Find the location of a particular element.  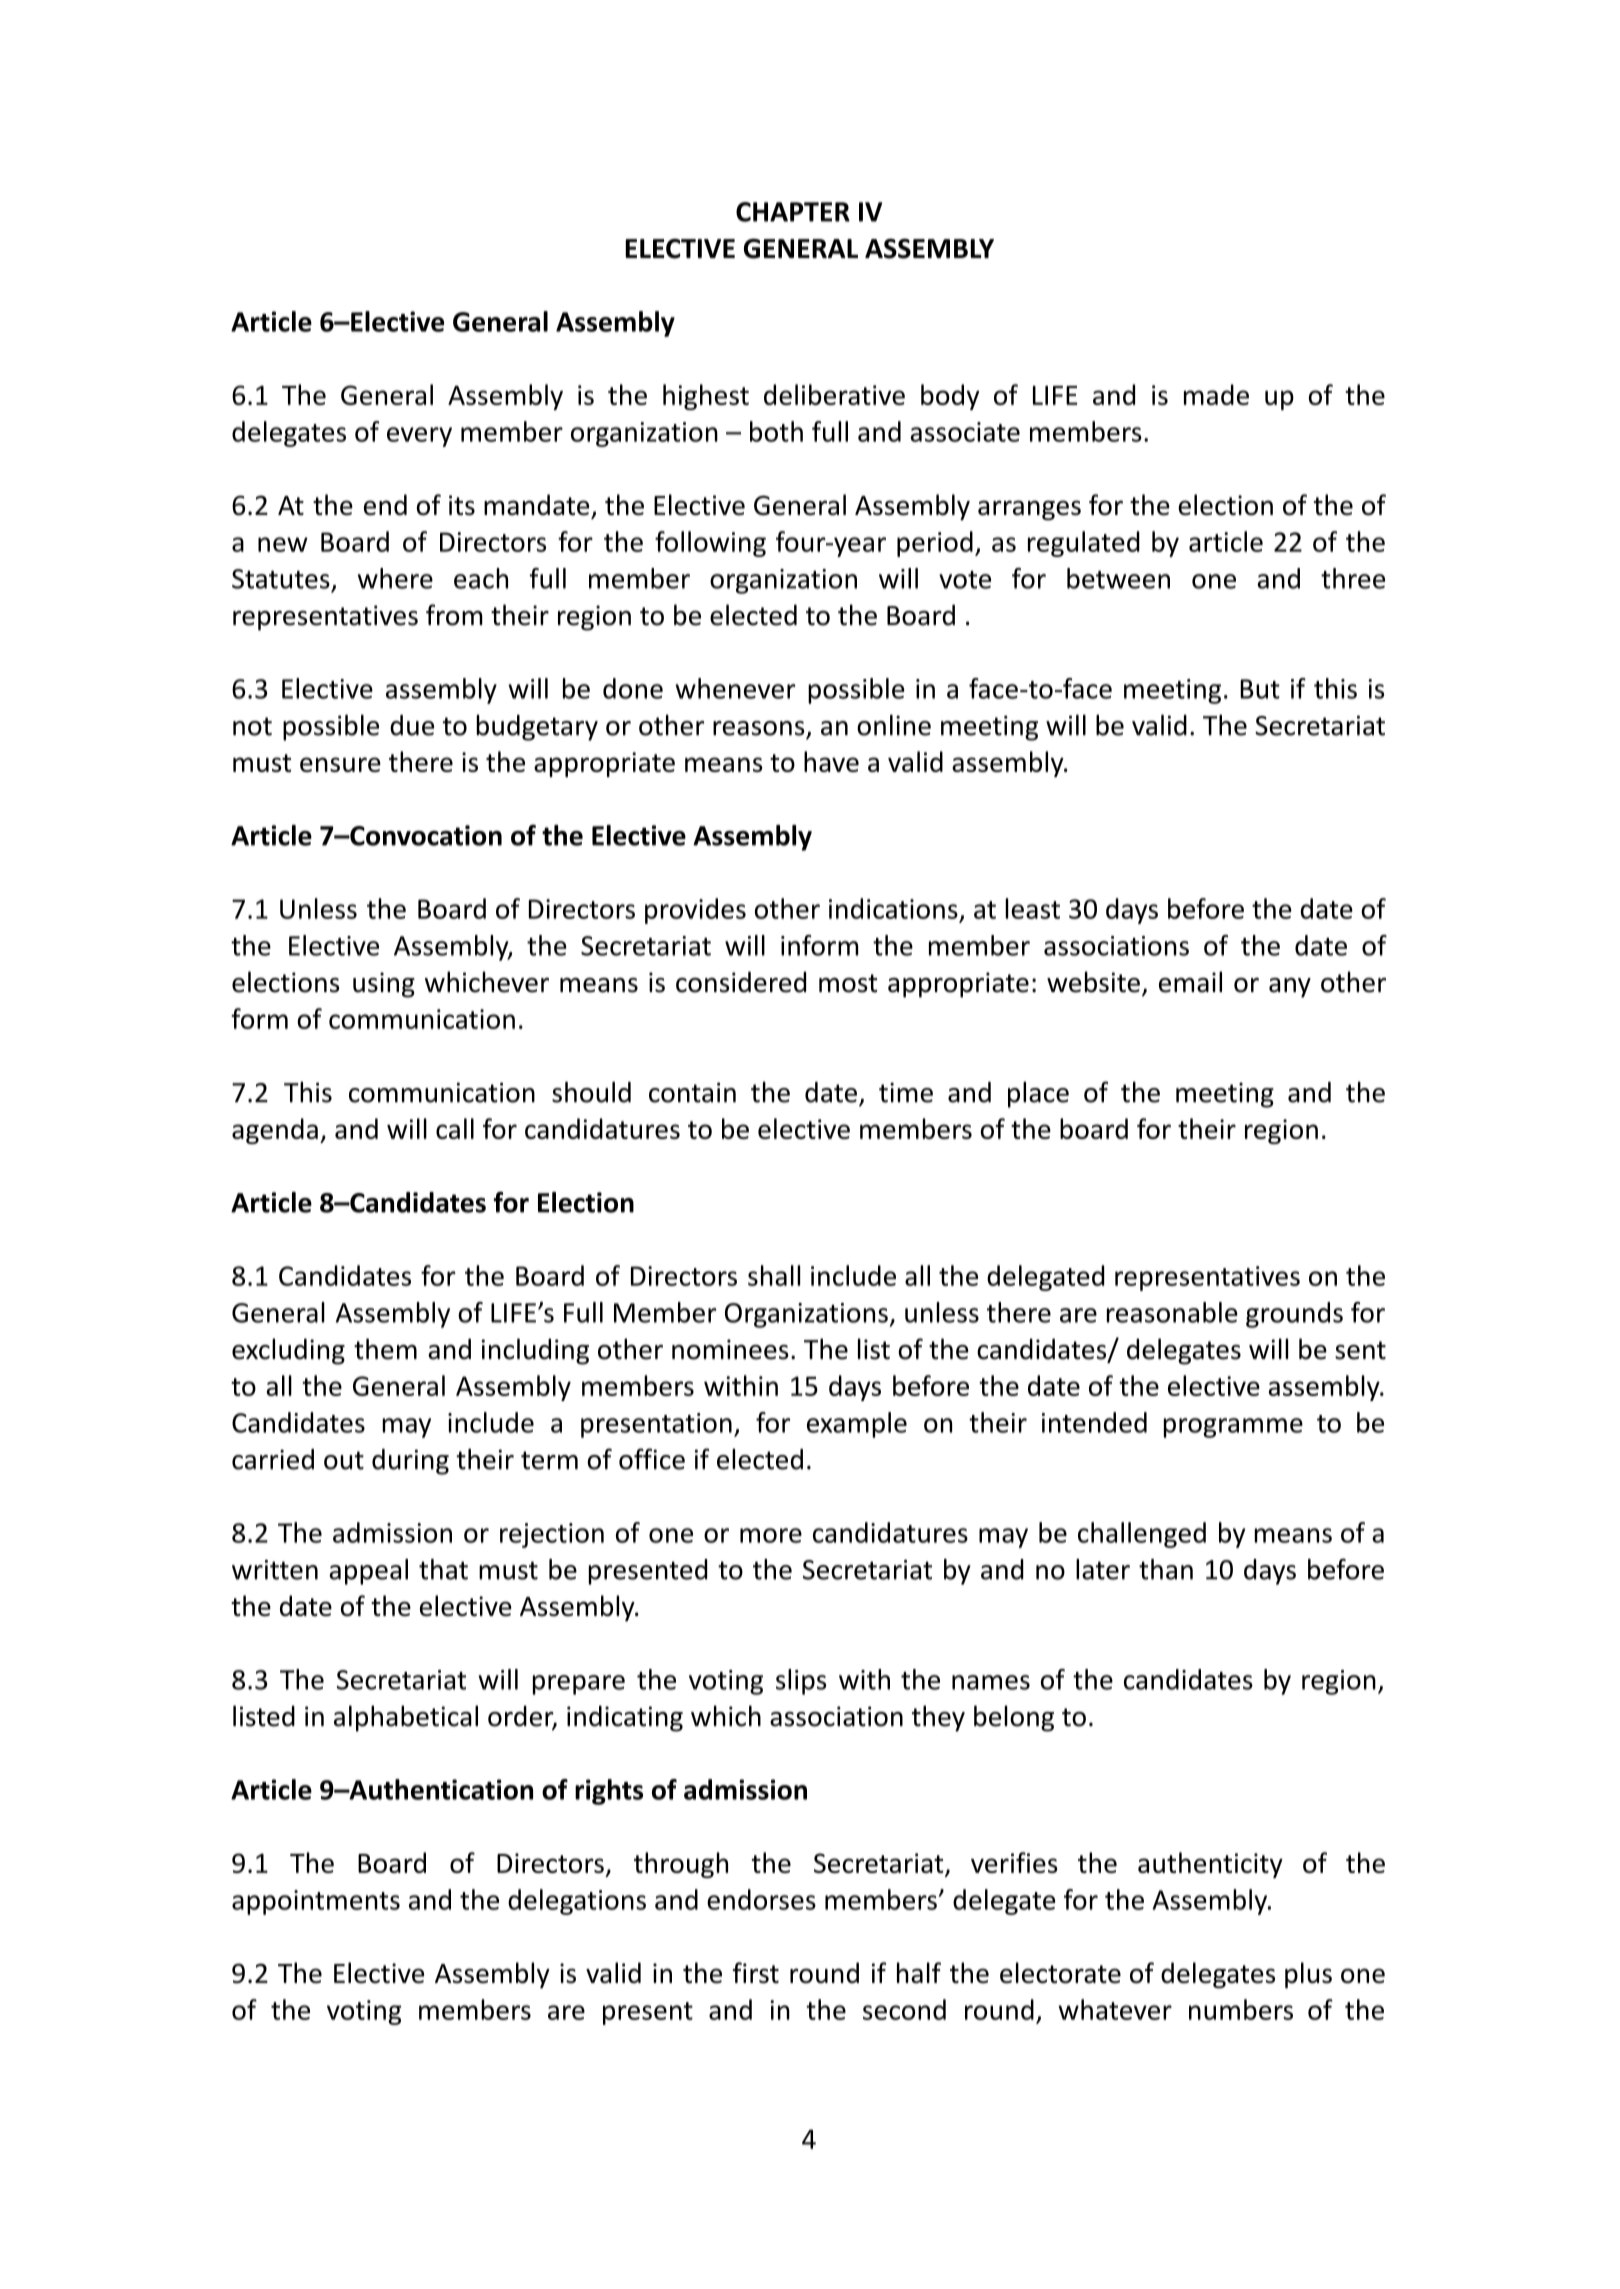

first is located at coordinates (756, 1973).
